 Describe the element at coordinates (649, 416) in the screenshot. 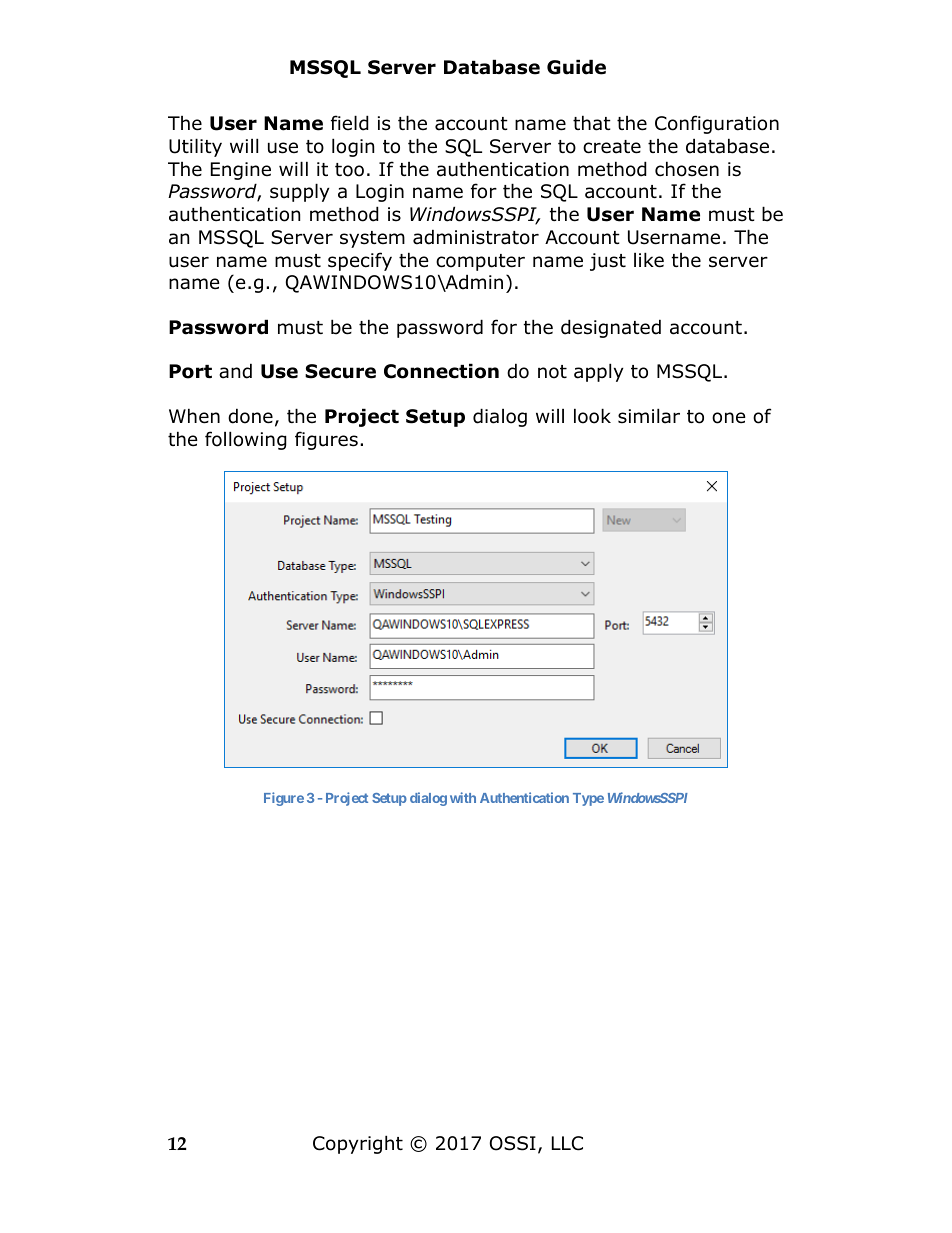

I see `similar` at that location.
